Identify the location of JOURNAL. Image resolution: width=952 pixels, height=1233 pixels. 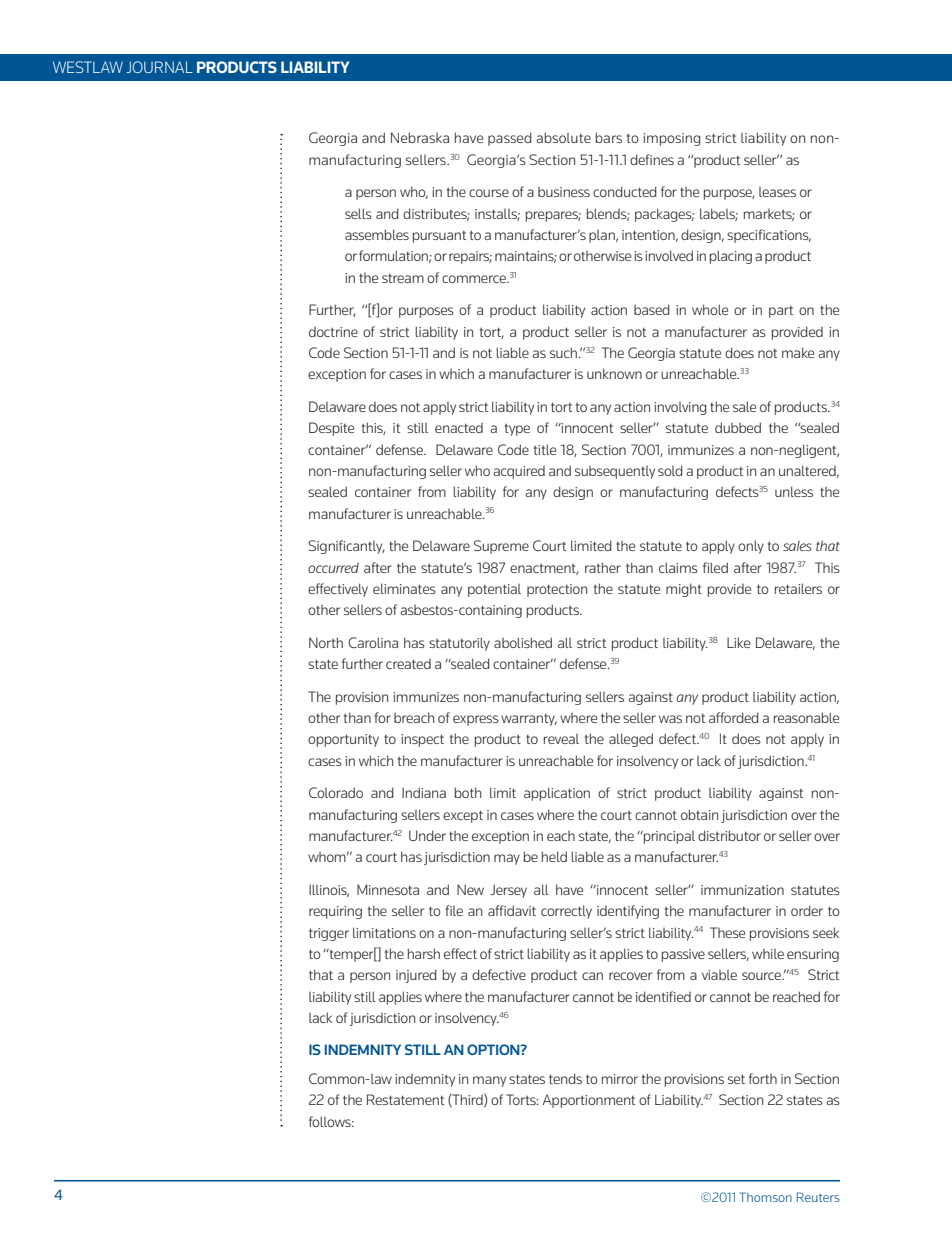
(159, 67).
